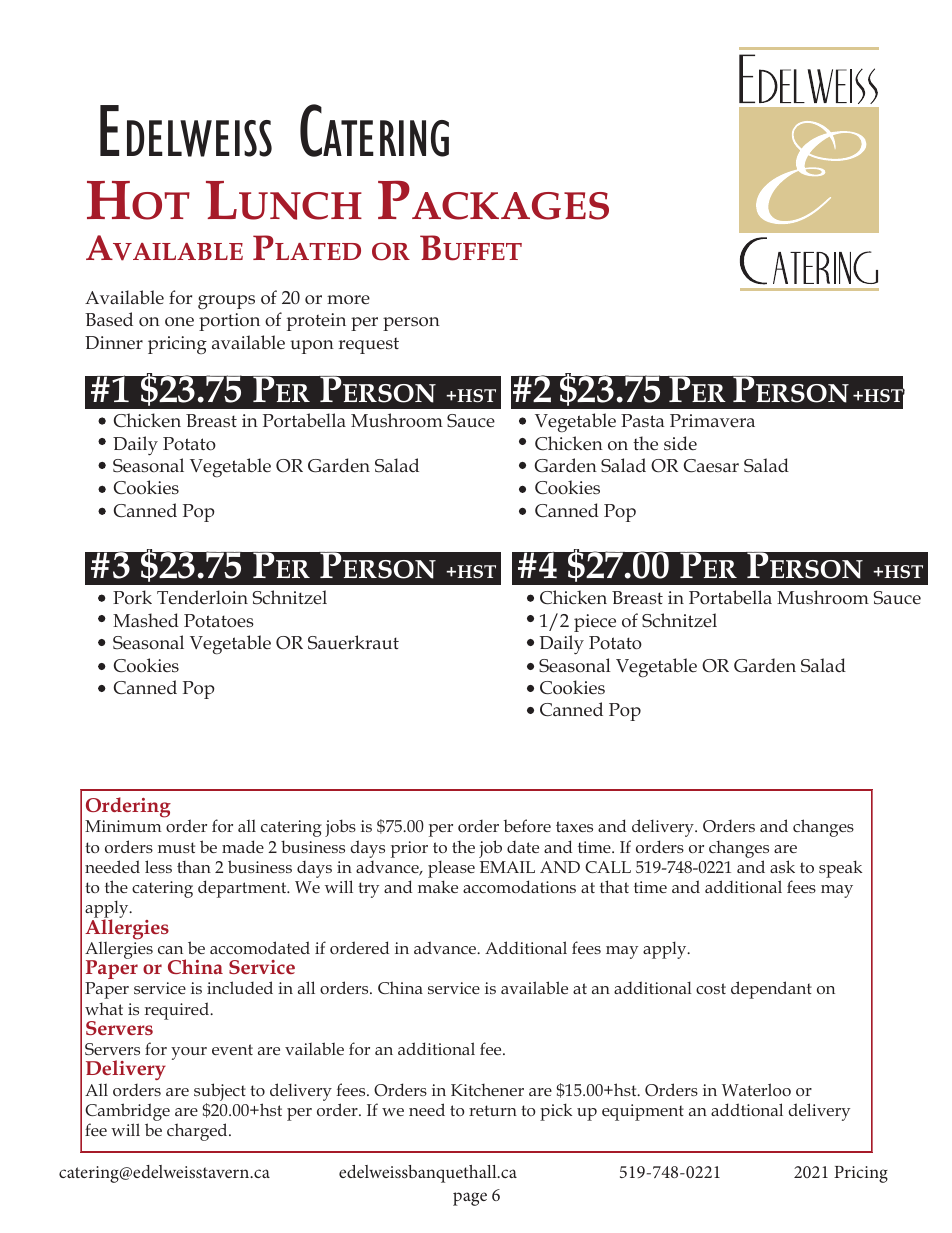  I want to click on dependant, so click(771, 990).
